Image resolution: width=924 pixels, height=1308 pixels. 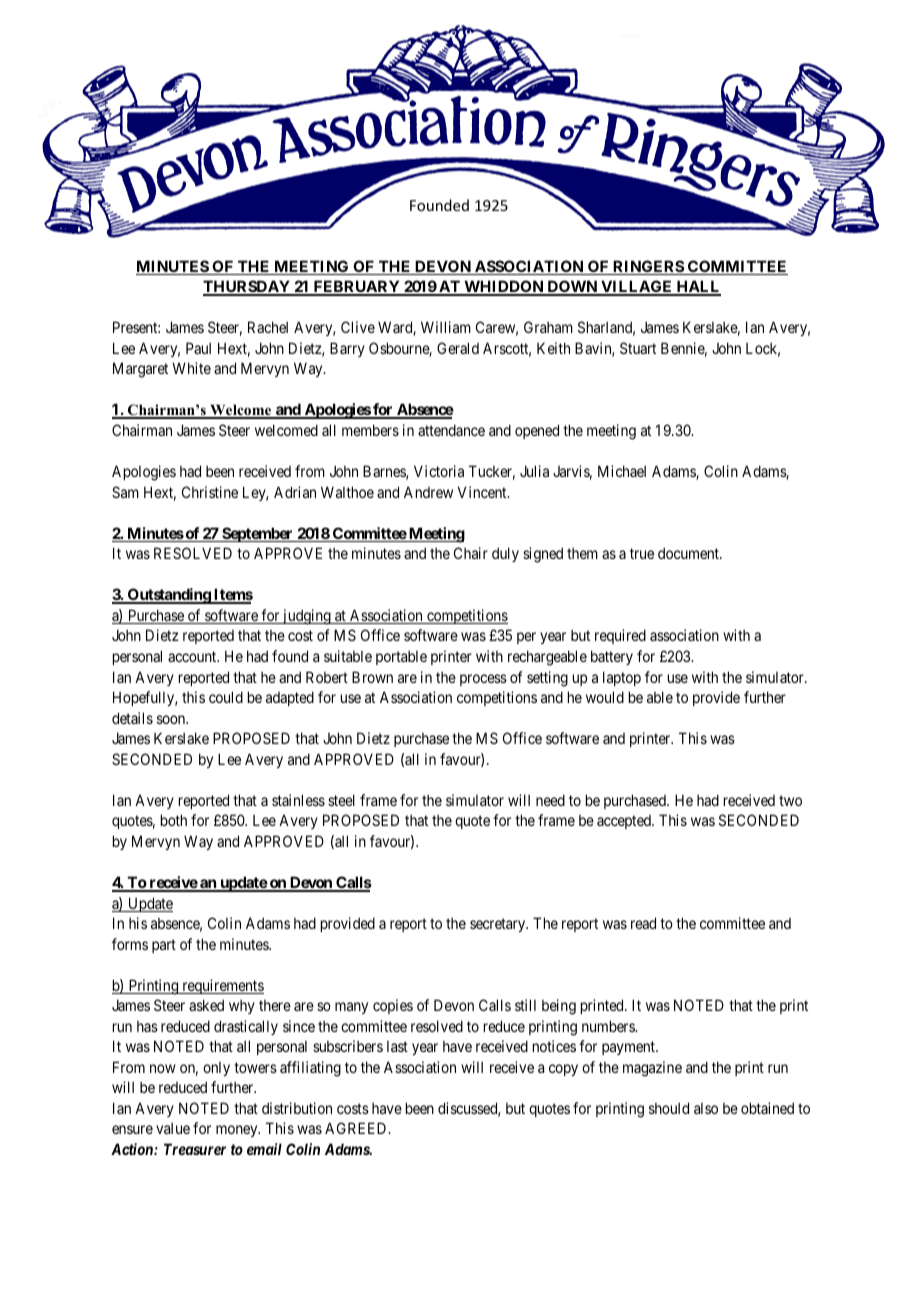 What do you see at coordinates (483, 680) in the screenshot?
I see `process` at bounding box center [483, 680].
